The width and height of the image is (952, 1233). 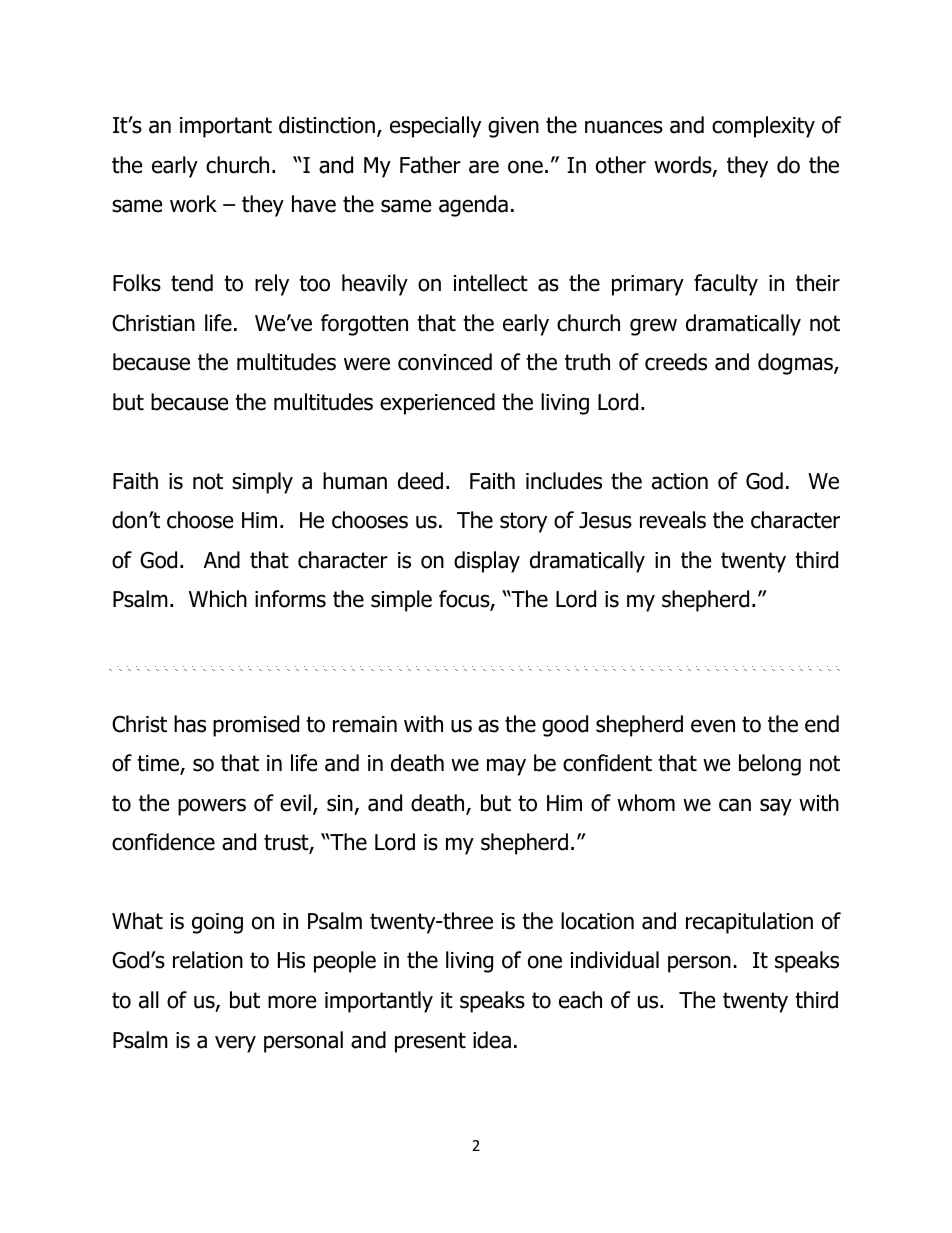 I want to click on action, so click(x=680, y=481).
